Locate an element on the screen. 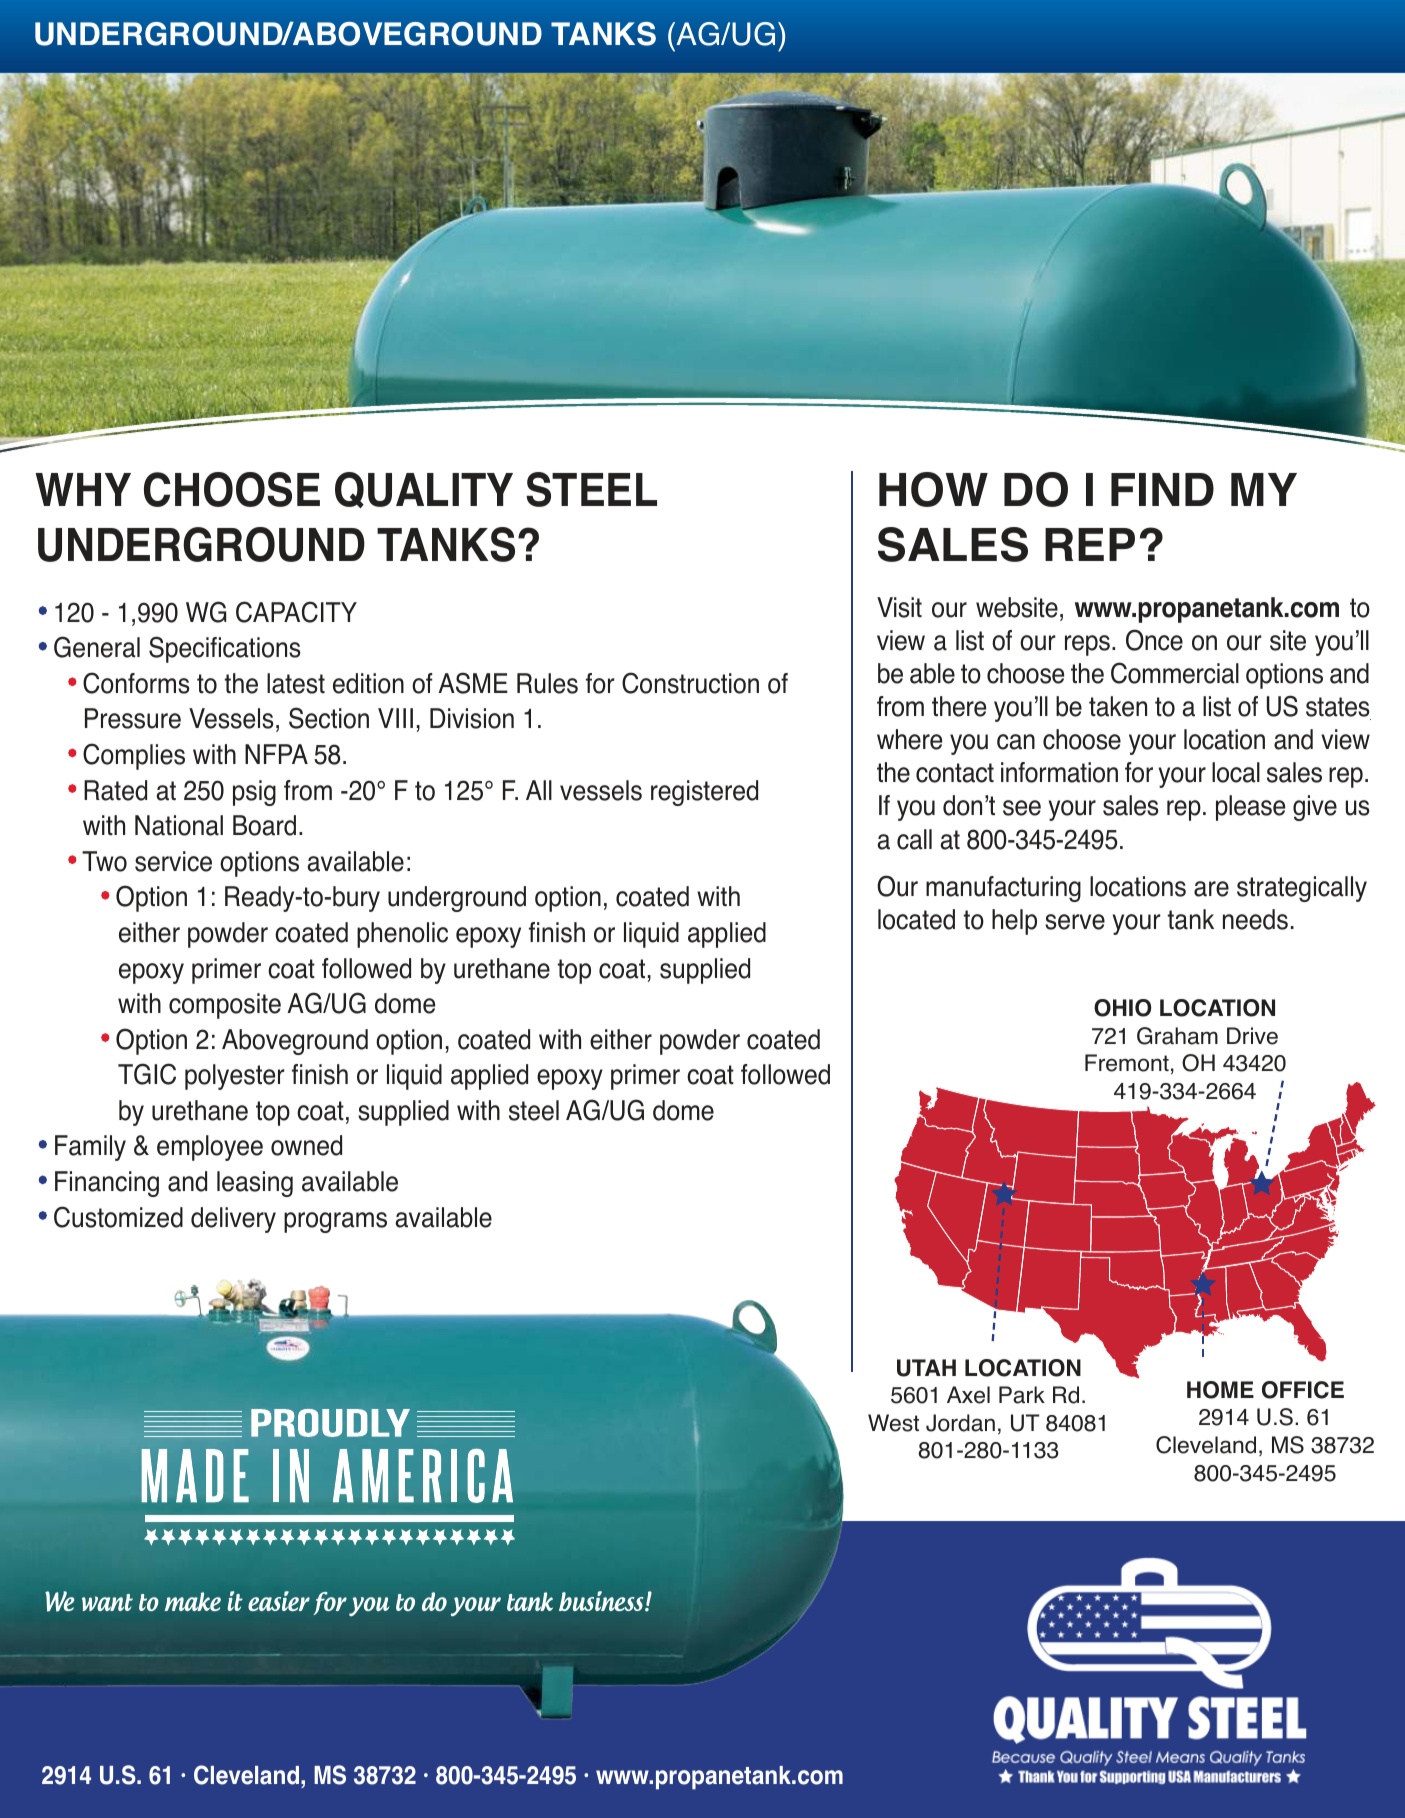  delivery is located at coordinates (233, 1220).
